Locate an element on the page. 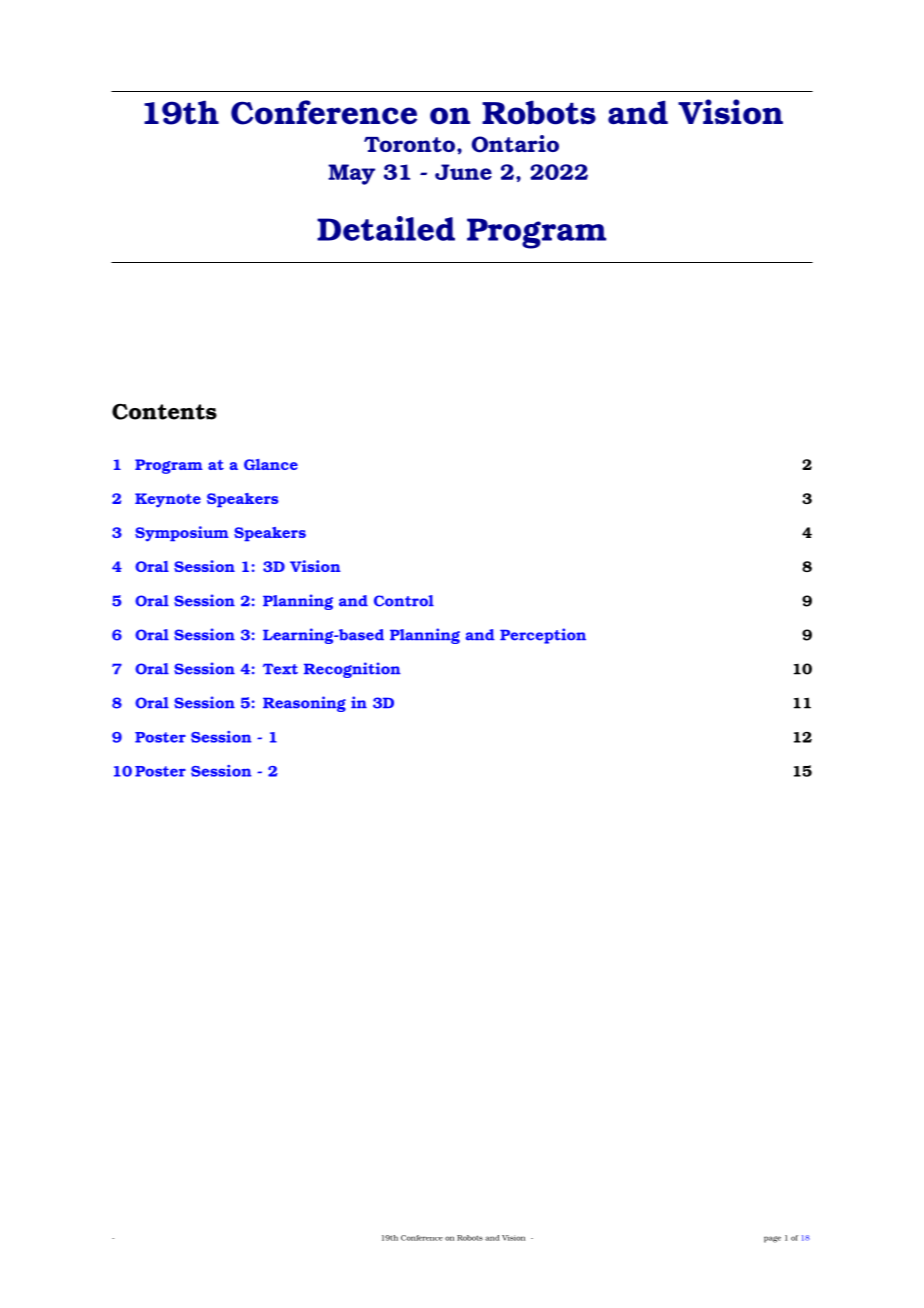  Control is located at coordinates (404, 601).
